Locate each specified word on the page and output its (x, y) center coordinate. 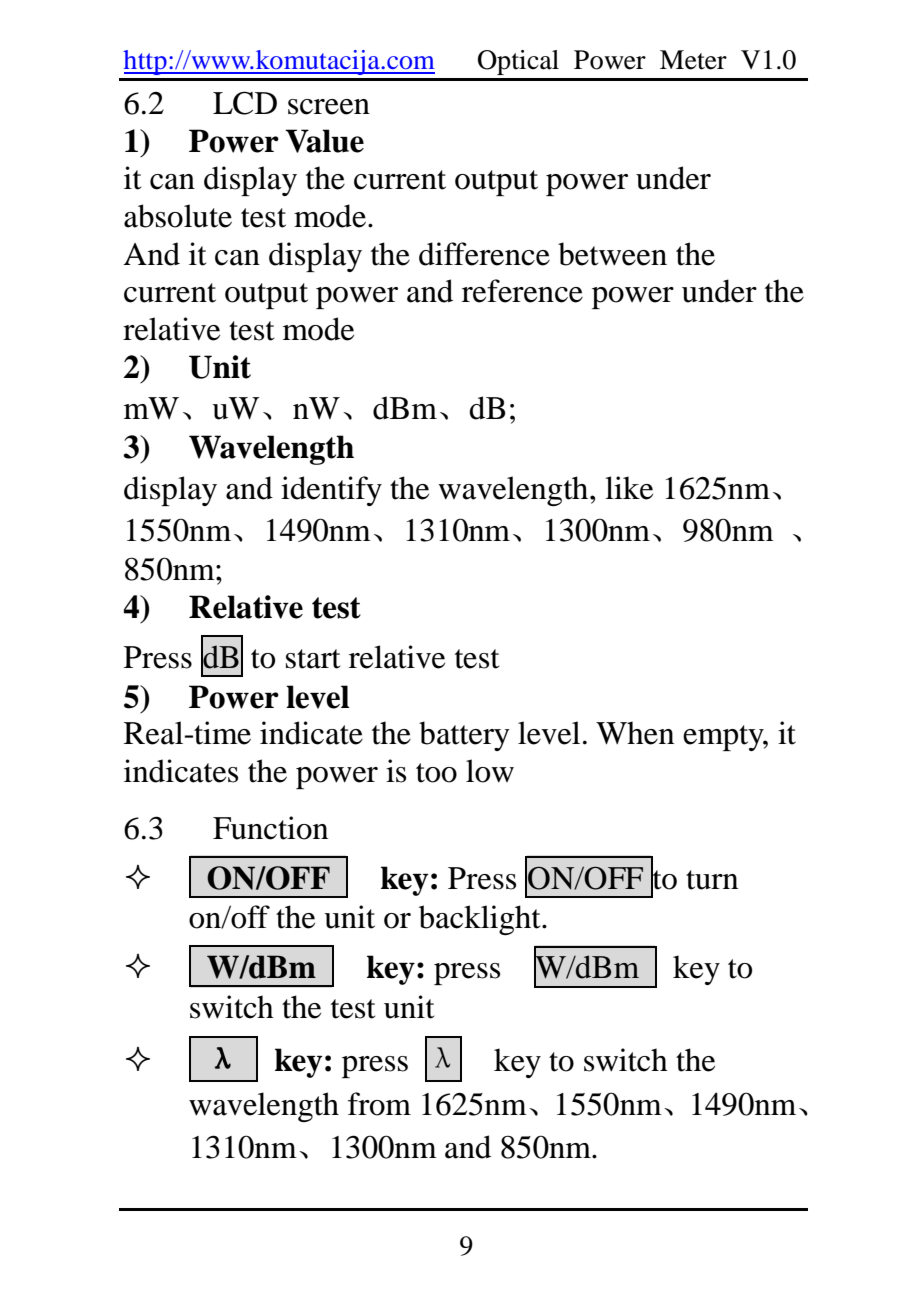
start (313, 659)
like (629, 488)
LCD (245, 103)
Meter (693, 60)
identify (331, 491)
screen (329, 107)
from (379, 1104)
